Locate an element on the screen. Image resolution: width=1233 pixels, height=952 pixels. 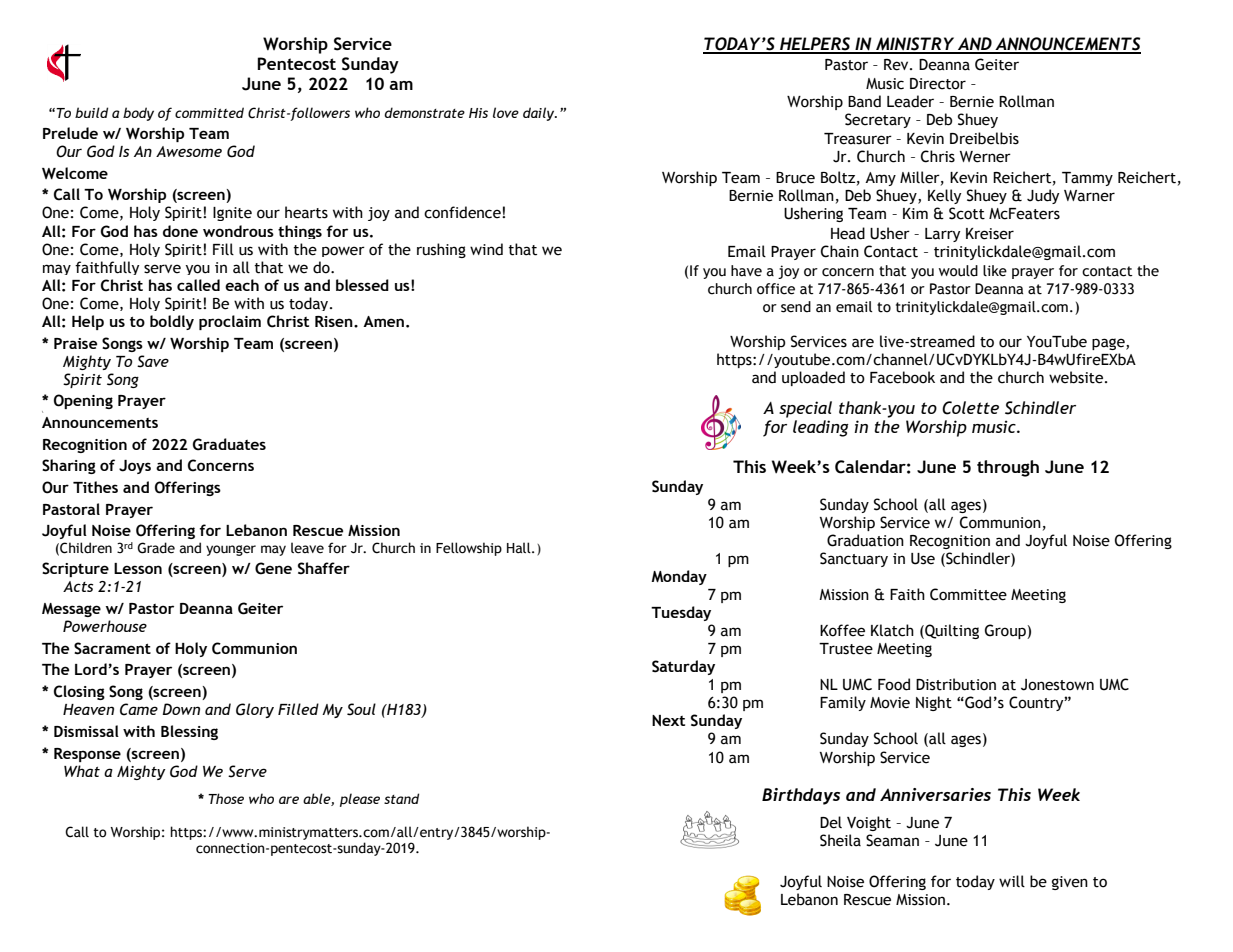
stand is located at coordinates (401, 798).
